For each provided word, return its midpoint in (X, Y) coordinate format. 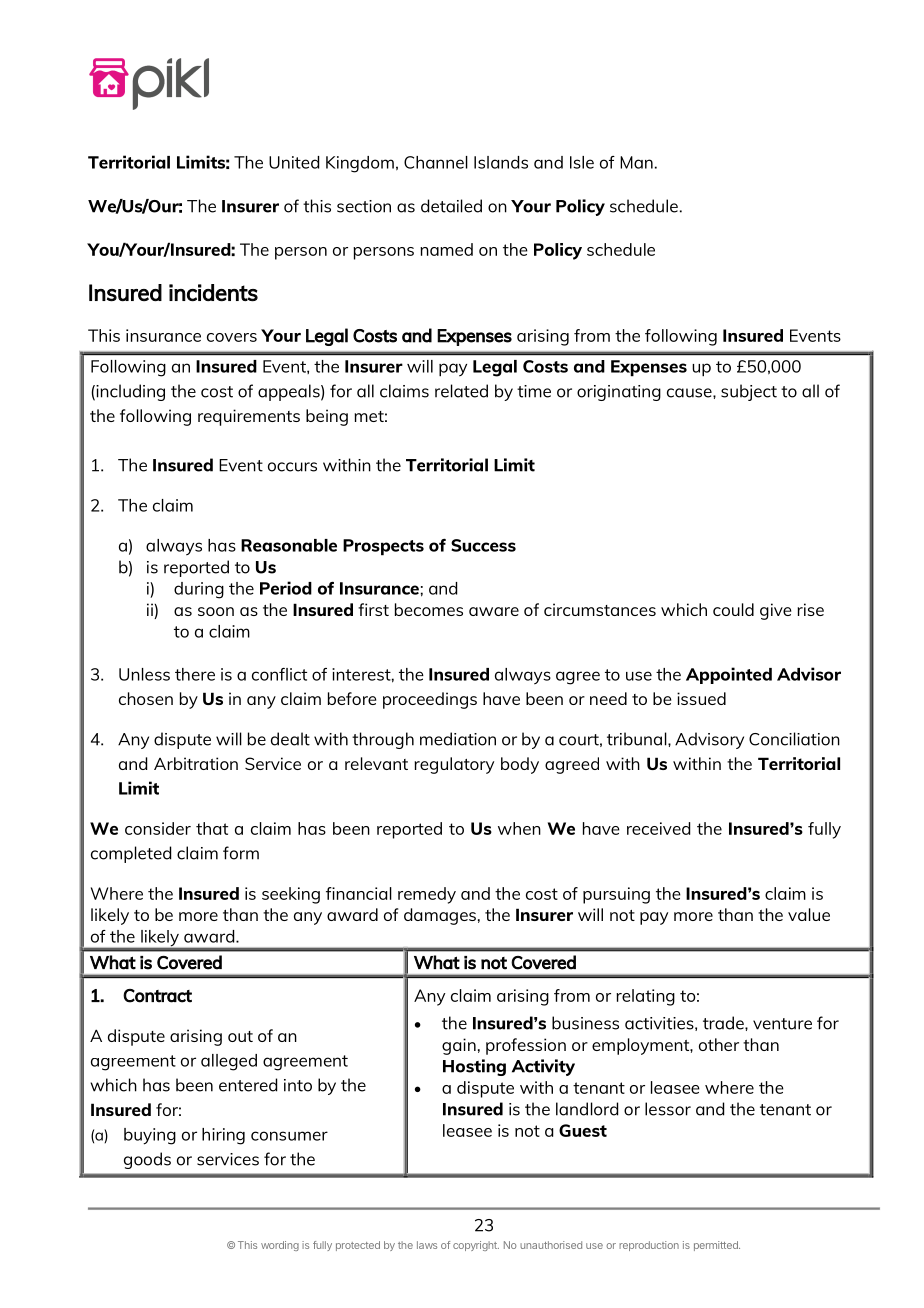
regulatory (454, 765)
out (240, 1036)
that (212, 828)
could (733, 609)
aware (494, 611)
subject (749, 392)
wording (280, 1246)
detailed (451, 206)
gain (459, 1046)
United (294, 162)
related (461, 391)
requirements (249, 417)
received (658, 828)
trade (724, 1023)
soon (216, 611)
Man (636, 162)
